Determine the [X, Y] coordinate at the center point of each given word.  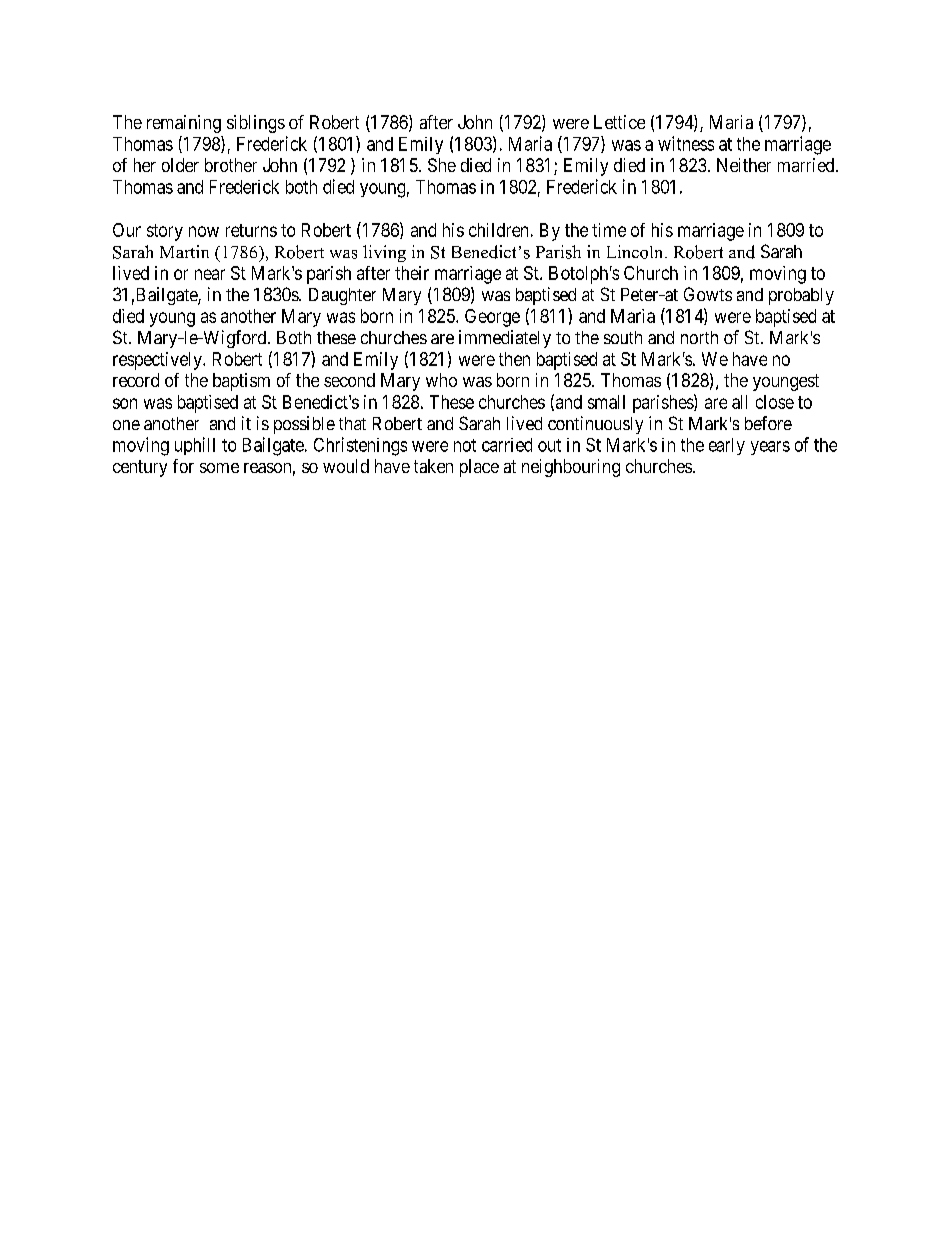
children [498, 230]
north [699, 337]
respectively [158, 361]
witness [686, 143]
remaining [184, 124]
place [479, 468]
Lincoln [636, 252]
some [219, 468]
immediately [505, 339]
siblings [256, 124]
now [204, 231]
